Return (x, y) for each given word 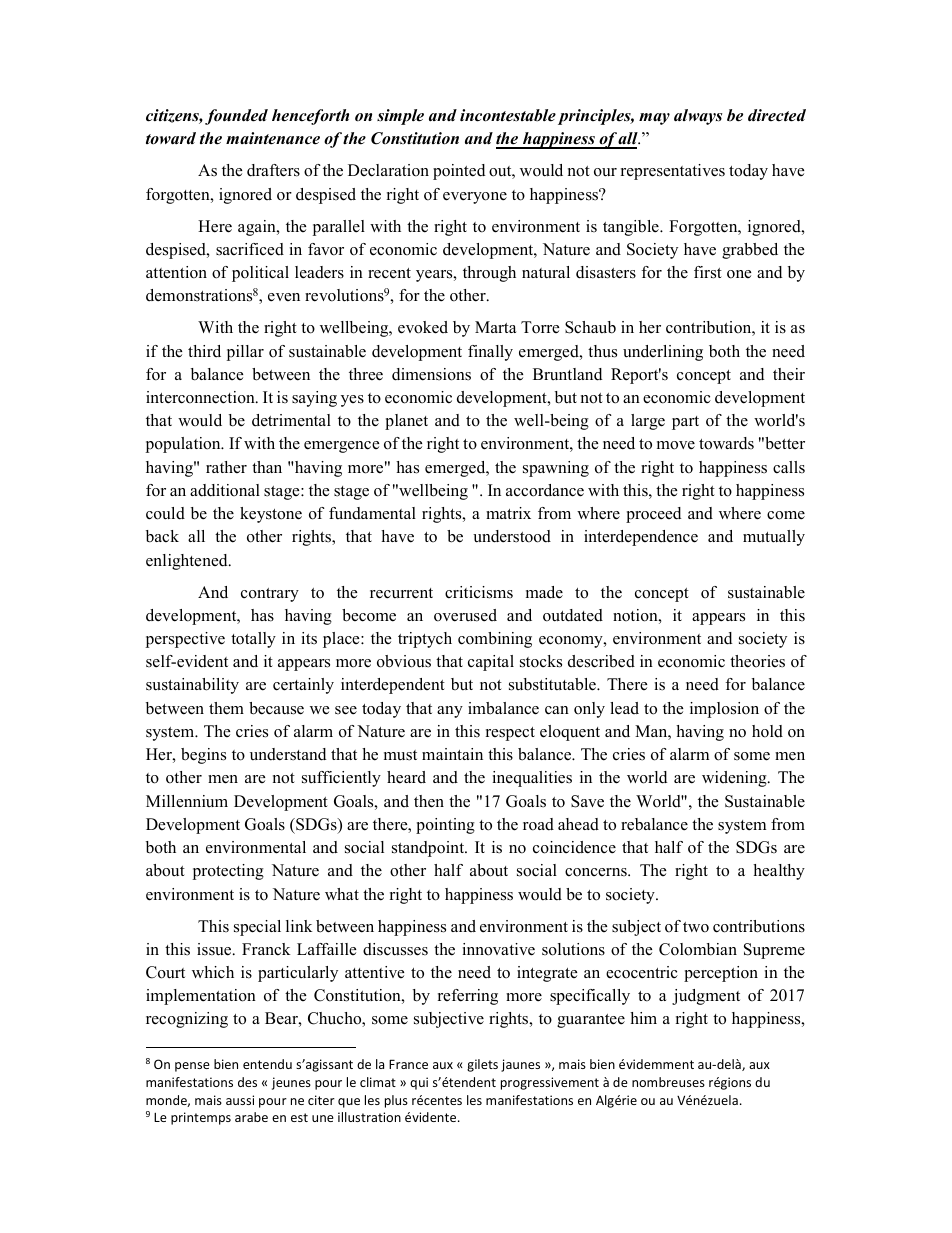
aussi (240, 1100)
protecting (228, 872)
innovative (498, 949)
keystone (271, 515)
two (696, 927)
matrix (508, 513)
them (226, 708)
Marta (495, 327)
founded (236, 117)
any (450, 712)
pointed (459, 172)
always (698, 117)
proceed (653, 515)
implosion (724, 710)
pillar (245, 353)
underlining (663, 353)
